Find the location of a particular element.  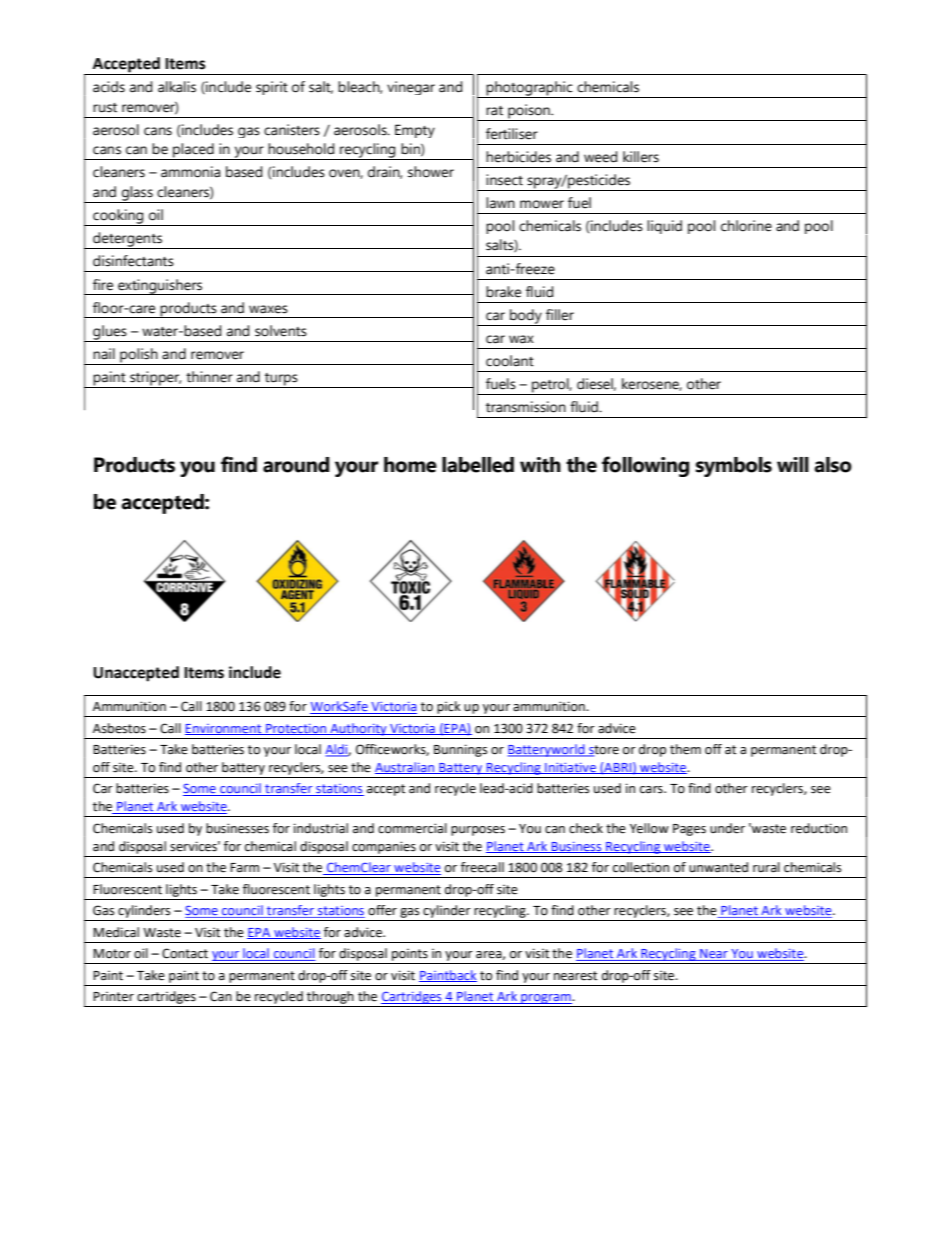

Contact is located at coordinates (185, 953).
